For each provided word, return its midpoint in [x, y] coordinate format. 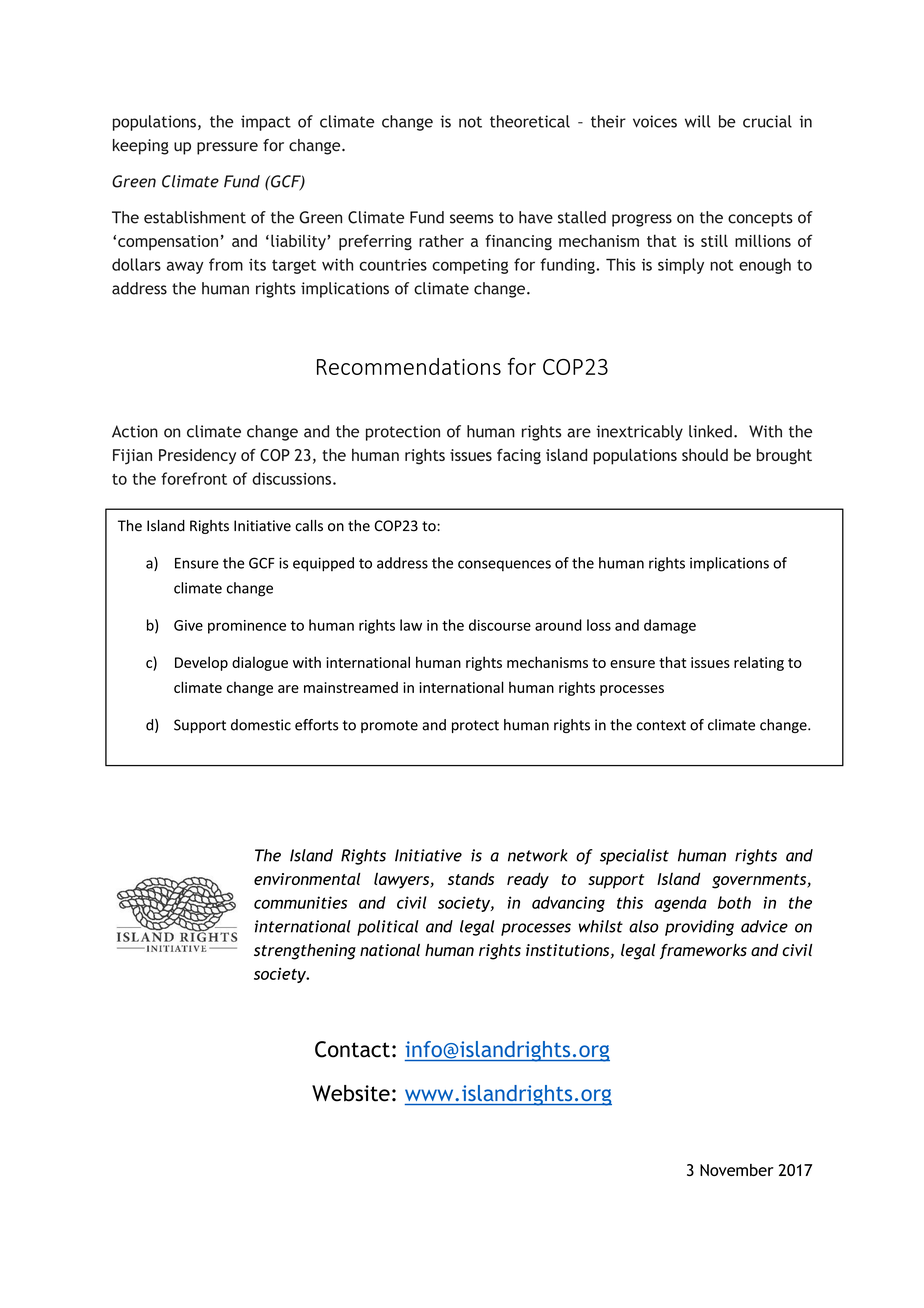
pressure [227, 148]
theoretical [530, 121]
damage [670, 626]
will [698, 121]
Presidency [197, 456]
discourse [500, 625]
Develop [201, 663]
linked [710, 431]
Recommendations [409, 366]
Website [351, 1093]
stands [471, 878]
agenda [681, 904]
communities [300, 902]
